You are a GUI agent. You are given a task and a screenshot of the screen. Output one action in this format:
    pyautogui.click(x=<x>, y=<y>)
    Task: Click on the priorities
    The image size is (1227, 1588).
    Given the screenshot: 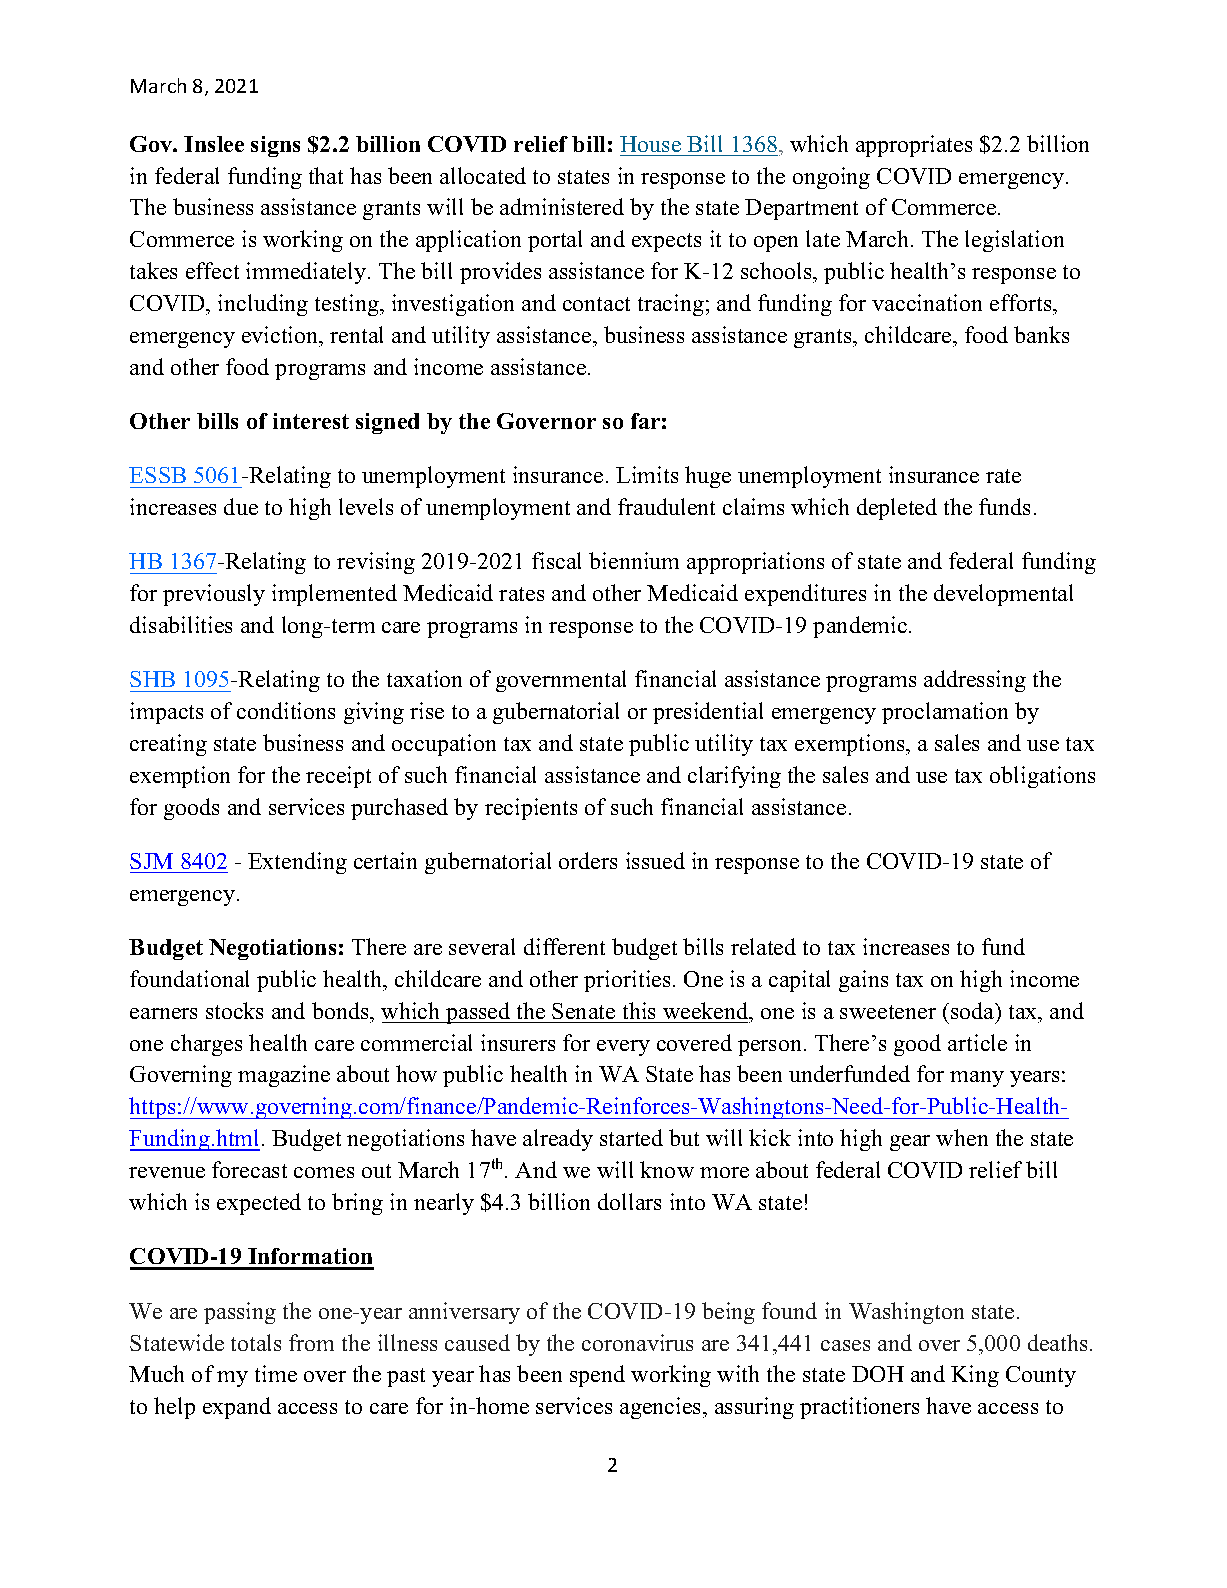 What is the action you would take?
    pyautogui.click(x=627, y=981)
